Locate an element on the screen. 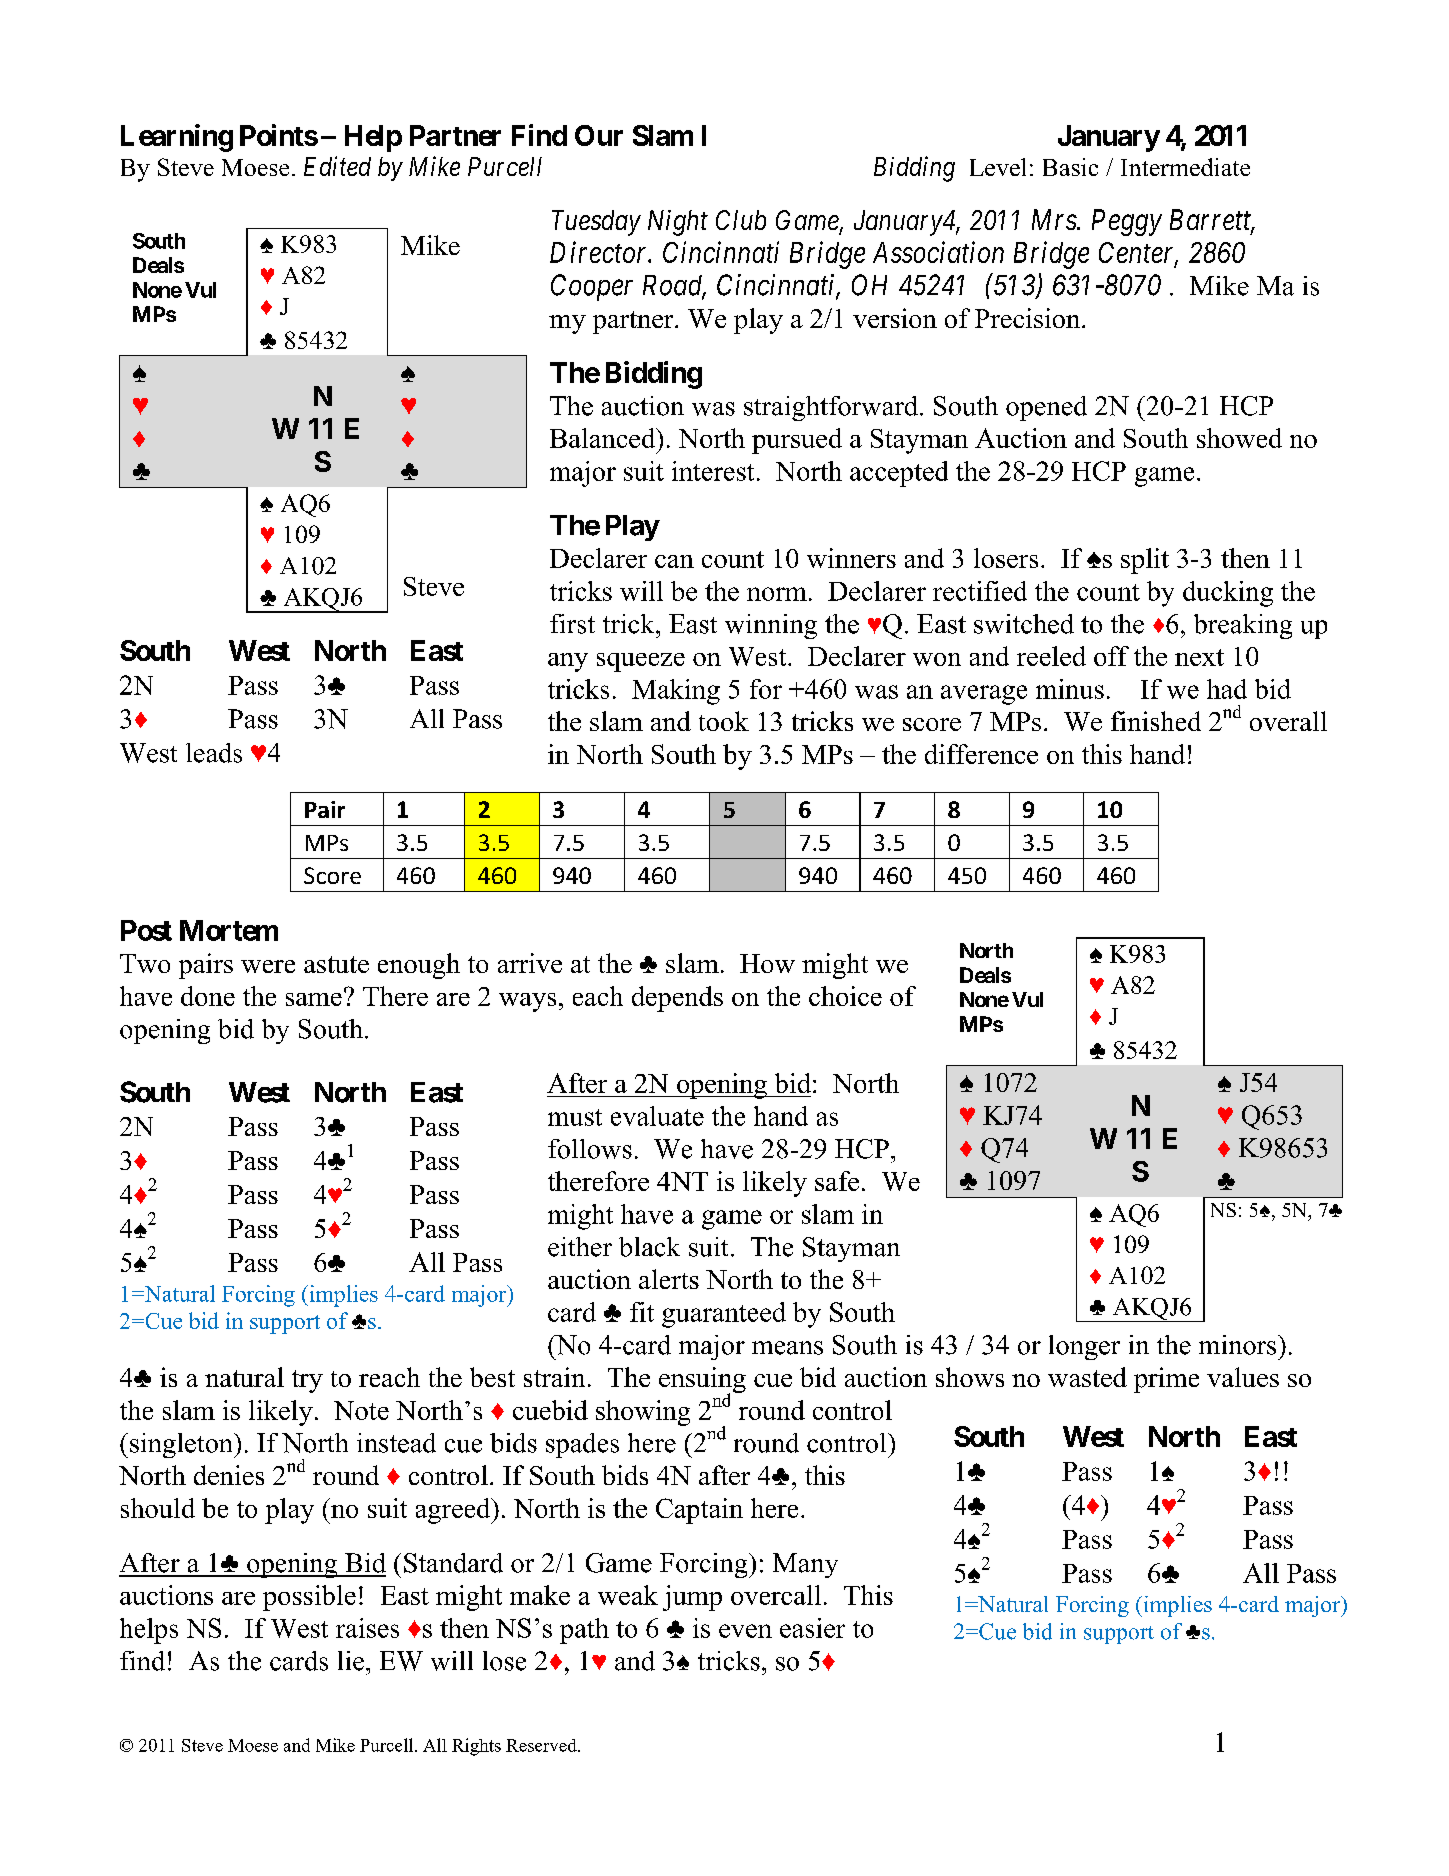  can is located at coordinates (674, 561).
